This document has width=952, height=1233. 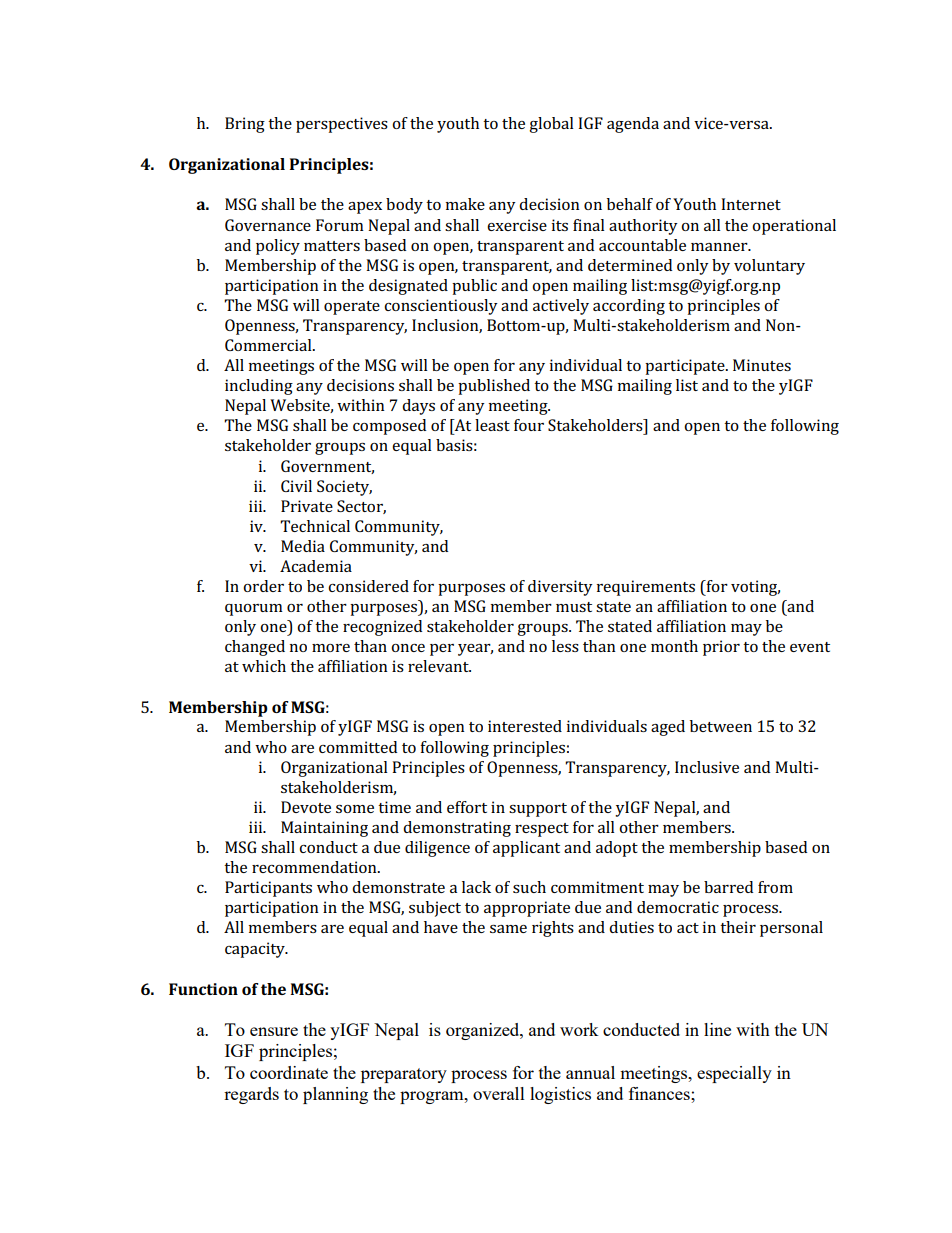 I want to click on quorum, so click(x=254, y=610).
